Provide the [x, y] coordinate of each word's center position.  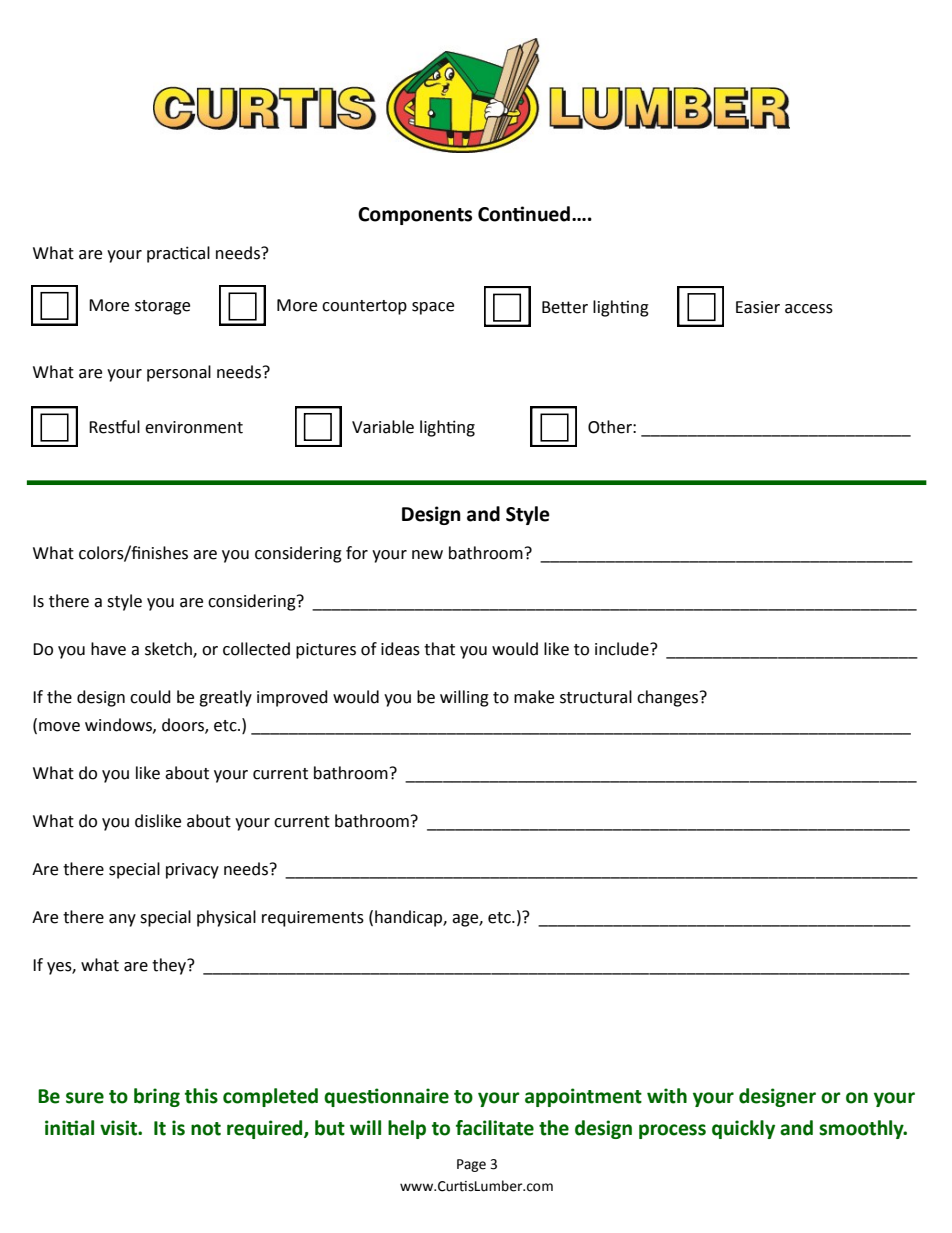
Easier [758, 307]
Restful [114, 427]
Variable [383, 427]
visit [119, 1128]
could [150, 697]
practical [178, 254]
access [809, 309]
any [122, 920]
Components [415, 216]
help [407, 1129]
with [667, 1096]
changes [669, 698]
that [439, 649]
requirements [313, 919]
